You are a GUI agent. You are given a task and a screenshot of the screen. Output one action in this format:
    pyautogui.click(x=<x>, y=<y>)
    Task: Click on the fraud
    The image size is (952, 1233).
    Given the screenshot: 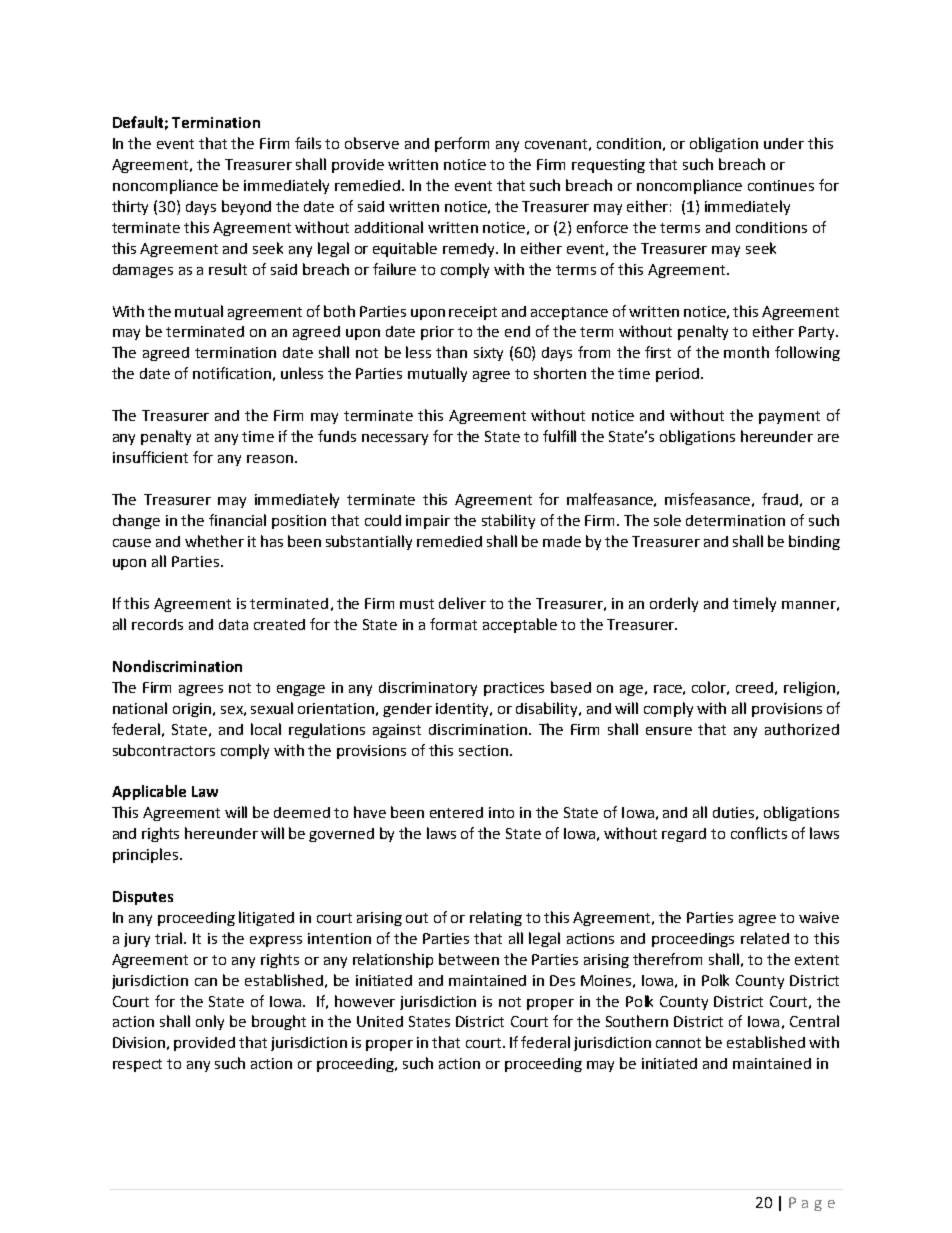 What is the action you would take?
    pyautogui.click(x=780, y=499)
